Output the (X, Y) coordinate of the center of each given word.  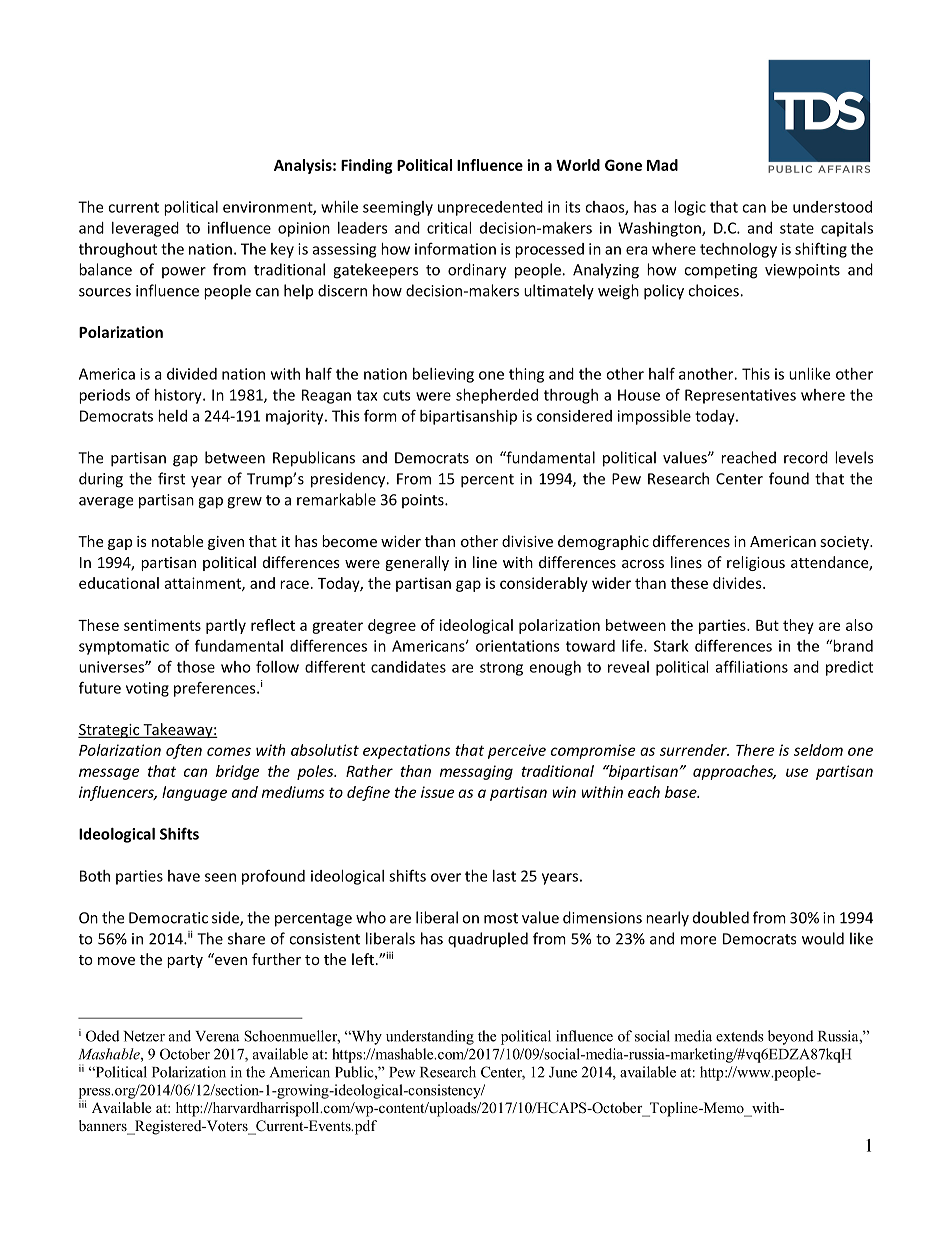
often (184, 751)
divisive (527, 541)
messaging (476, 772)
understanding (430, 1037)
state (797, 228)
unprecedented (490, 208)
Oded (103, 1036)
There (755, 750)
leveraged (145, 229)
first (171, 478)
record (806, 457)
